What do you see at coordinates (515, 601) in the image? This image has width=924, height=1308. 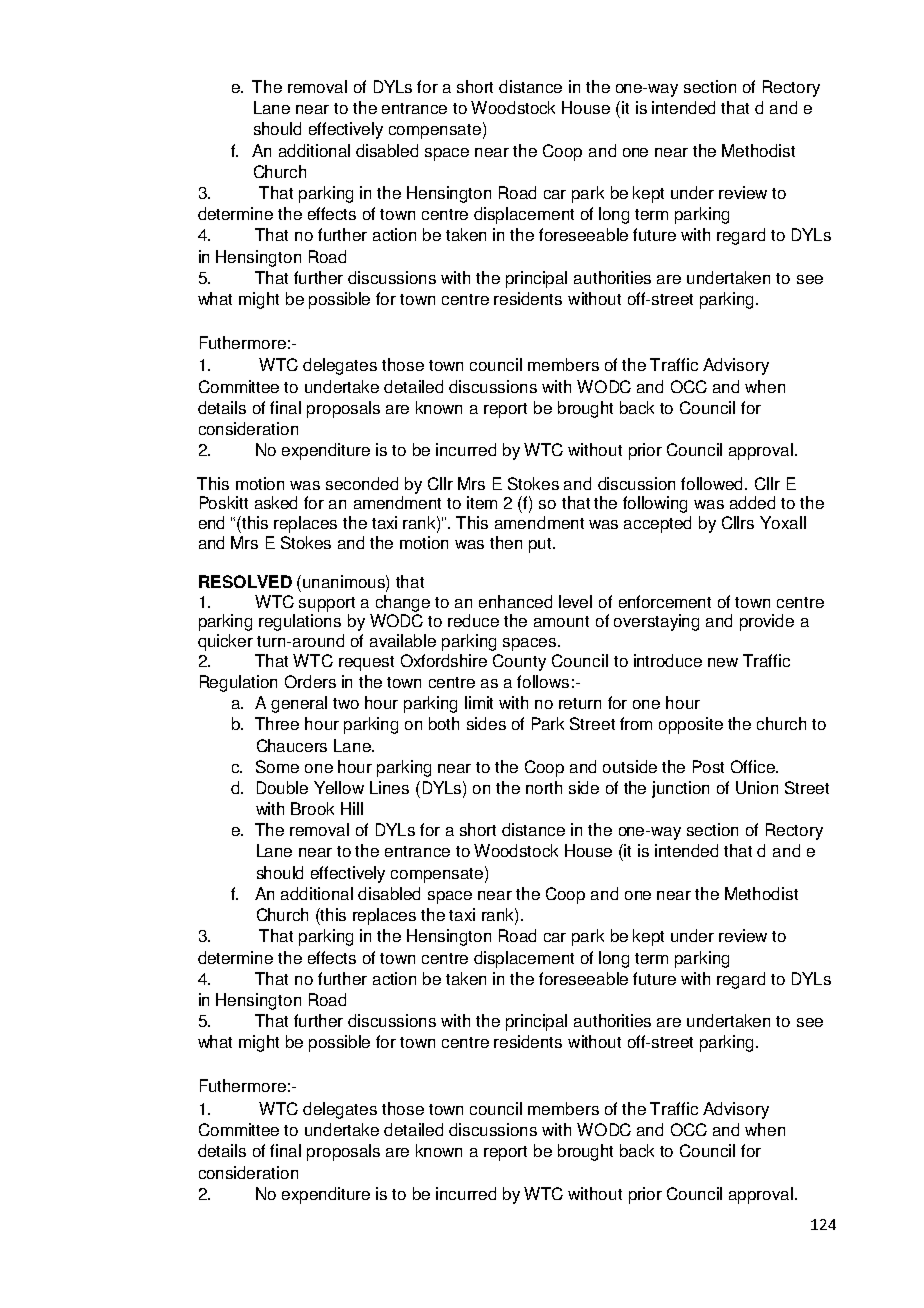 I see `enhanced` at bounding box center [515, 601].
